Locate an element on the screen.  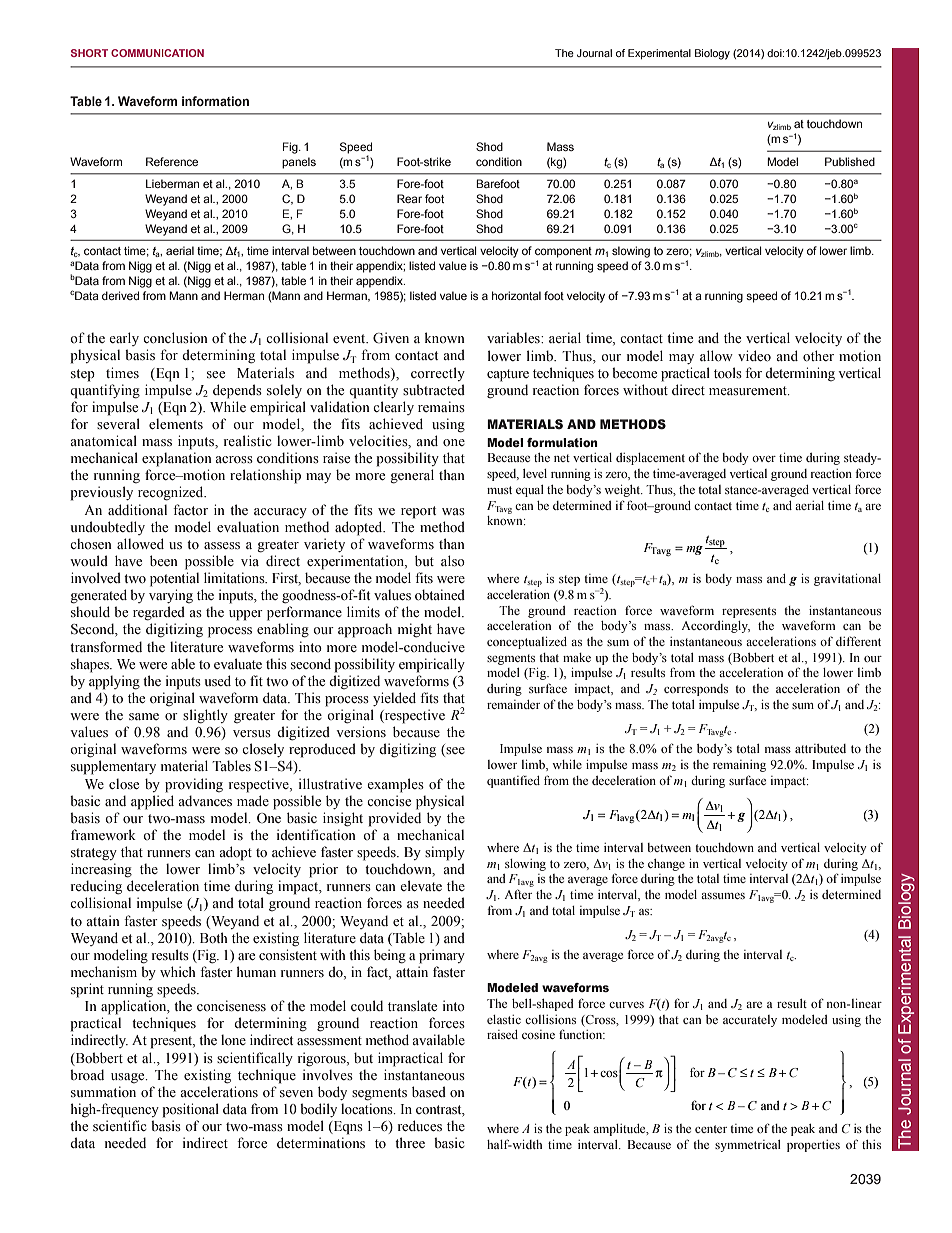
Rear is located at coordinates (409, 198).
